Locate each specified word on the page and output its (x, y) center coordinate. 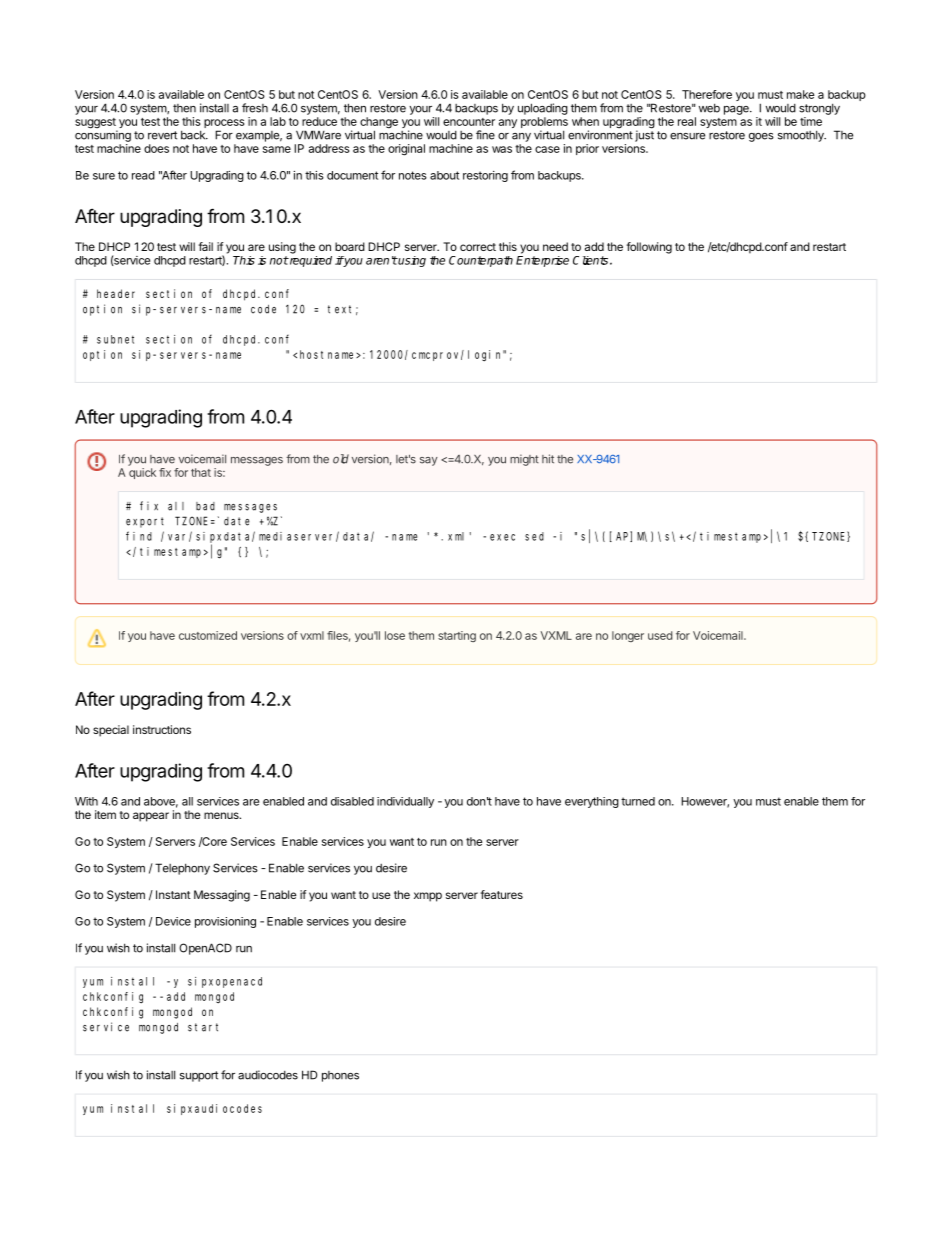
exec (502, 537)
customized (208, 635)
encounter (469, 122)
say (429, 461)
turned (638, 801)
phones (340, 1076)
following (649, 248)
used (660, 635)
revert (162, 135)
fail (205, 246)
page (737, 110)
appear (151, 817)
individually (405, 802)
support (199, 1076)
